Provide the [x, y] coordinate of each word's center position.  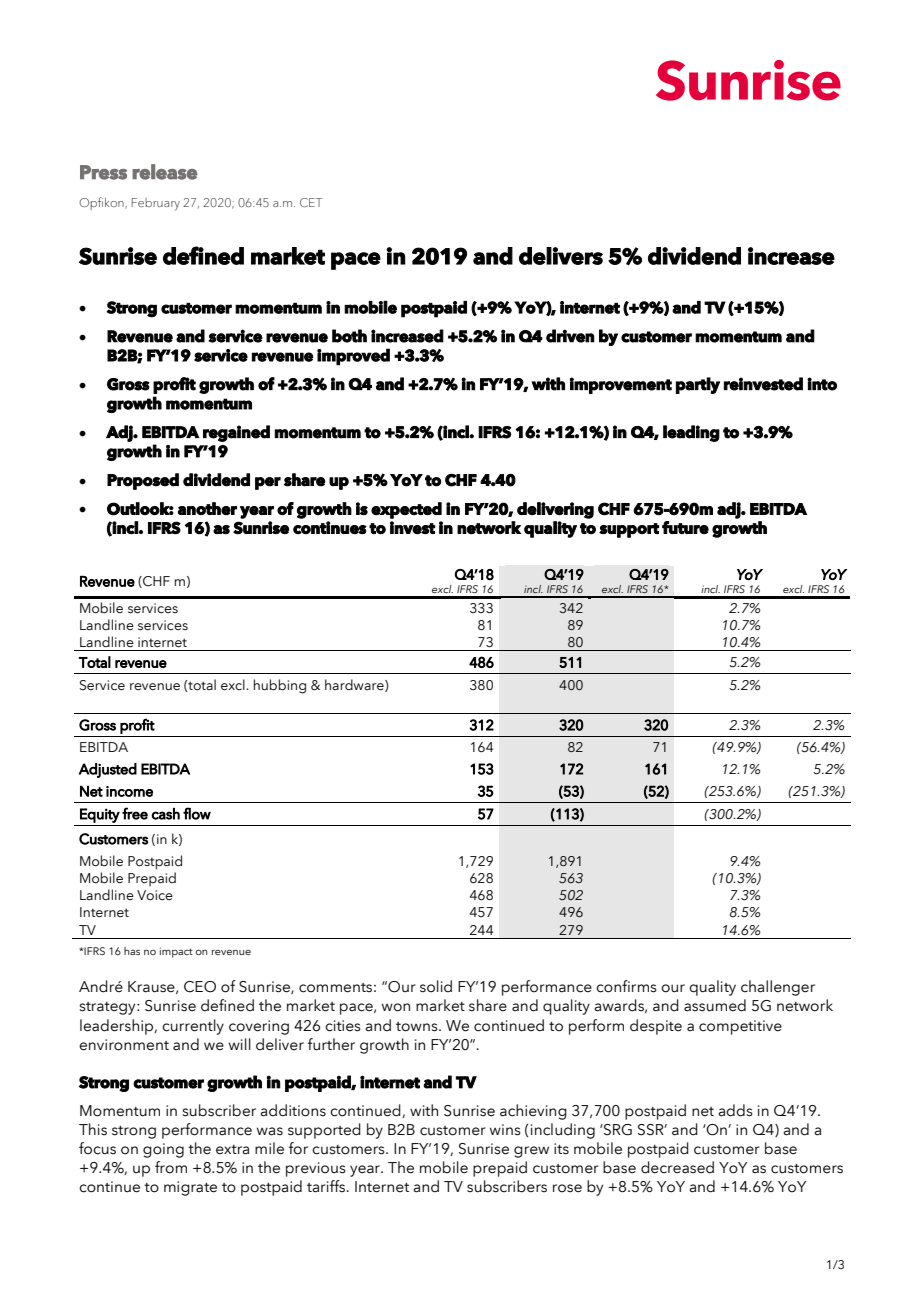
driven [570, 336]
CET [311, 202]
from [171, 1167]
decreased [677, 1167]
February [156, 204]
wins [505, 1130]
